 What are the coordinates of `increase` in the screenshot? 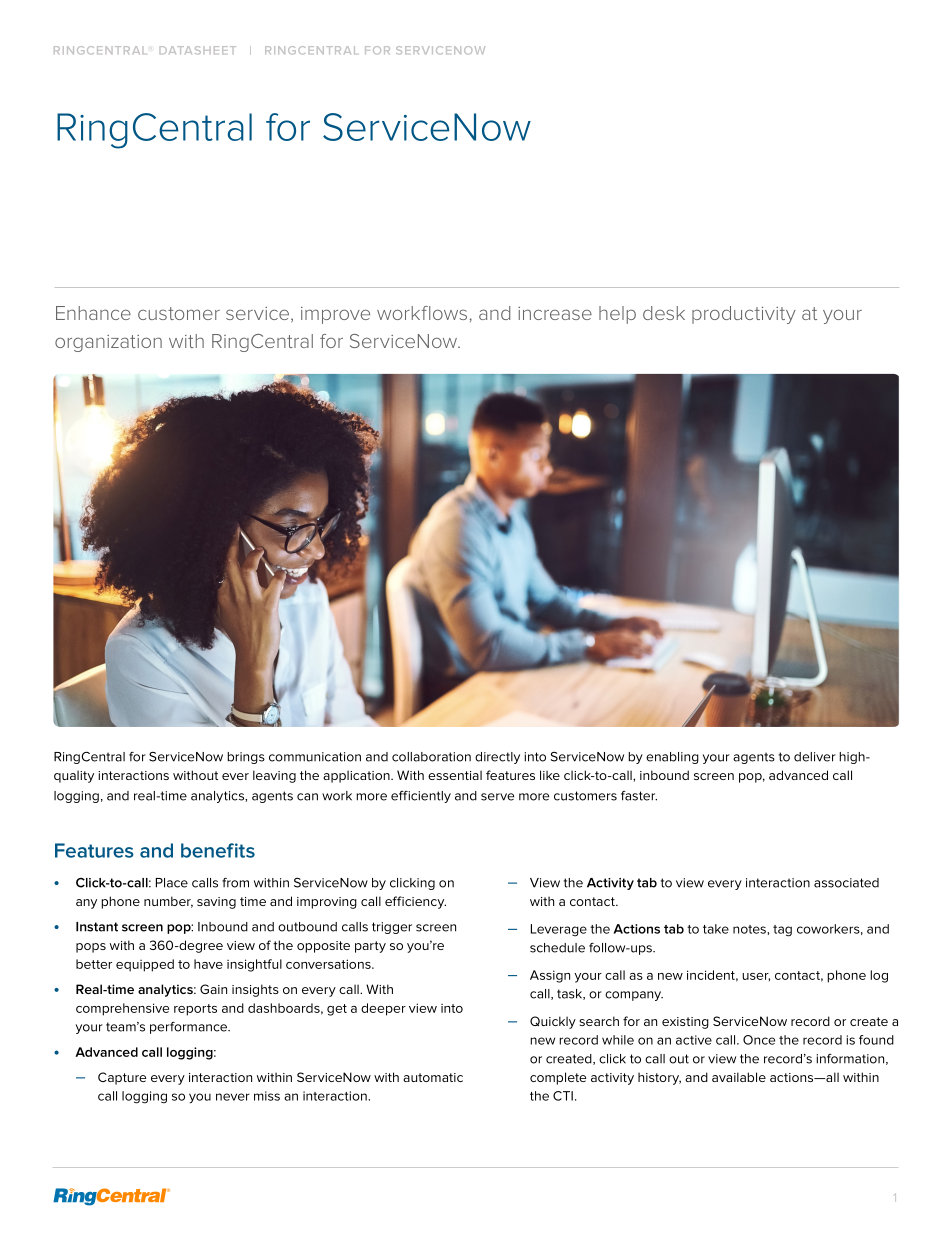 It's located at (555, 313).
